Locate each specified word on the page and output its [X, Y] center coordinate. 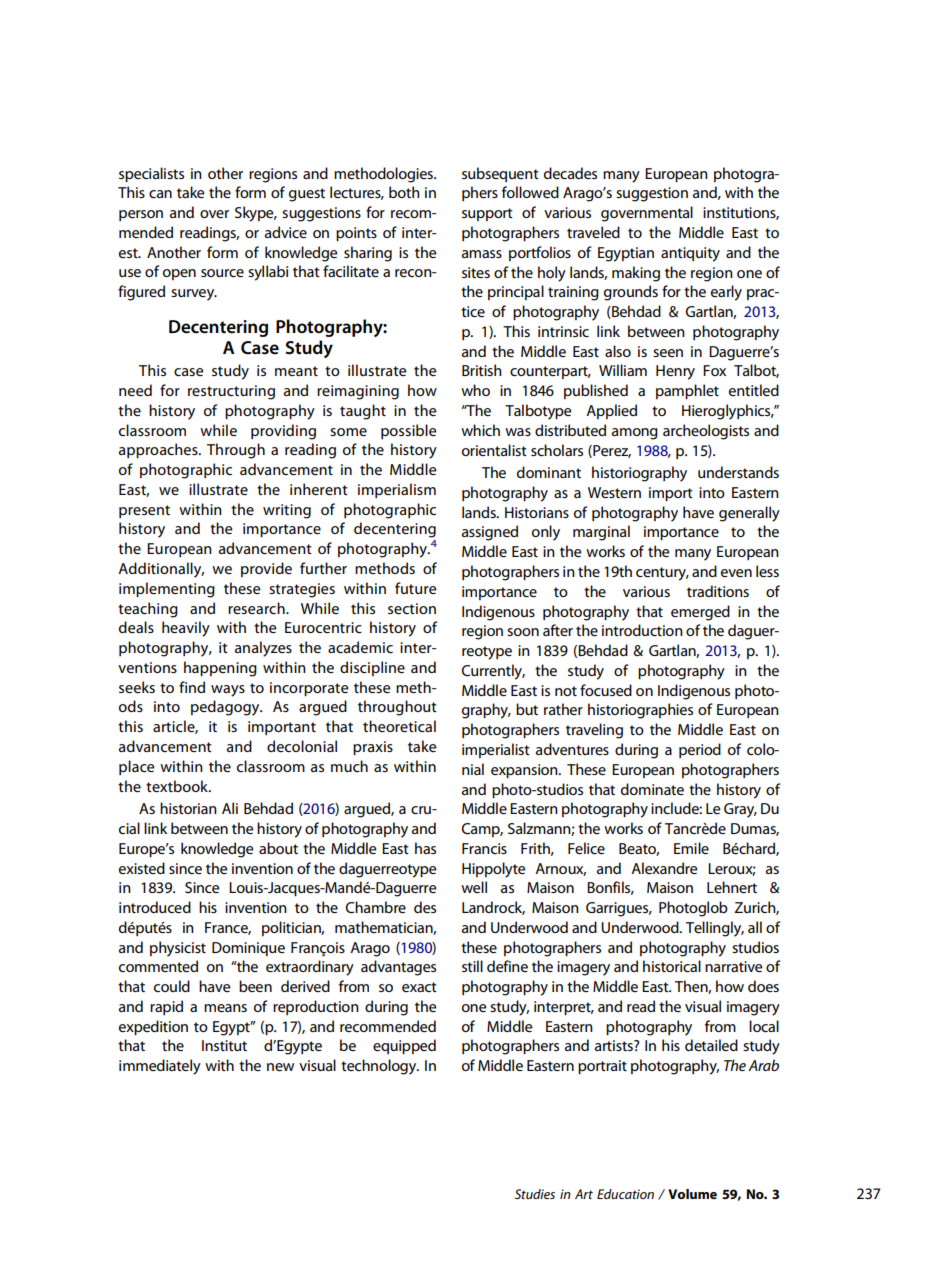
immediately [160, 1067]
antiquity [690, 254]
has [425, 848]
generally [749, 514]
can [160, 194]
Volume [692, 1194]
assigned [490, 533]
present [144, 511]
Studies [535, 1194]
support [487, 214]
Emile [691, 848]
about [278, 848]
